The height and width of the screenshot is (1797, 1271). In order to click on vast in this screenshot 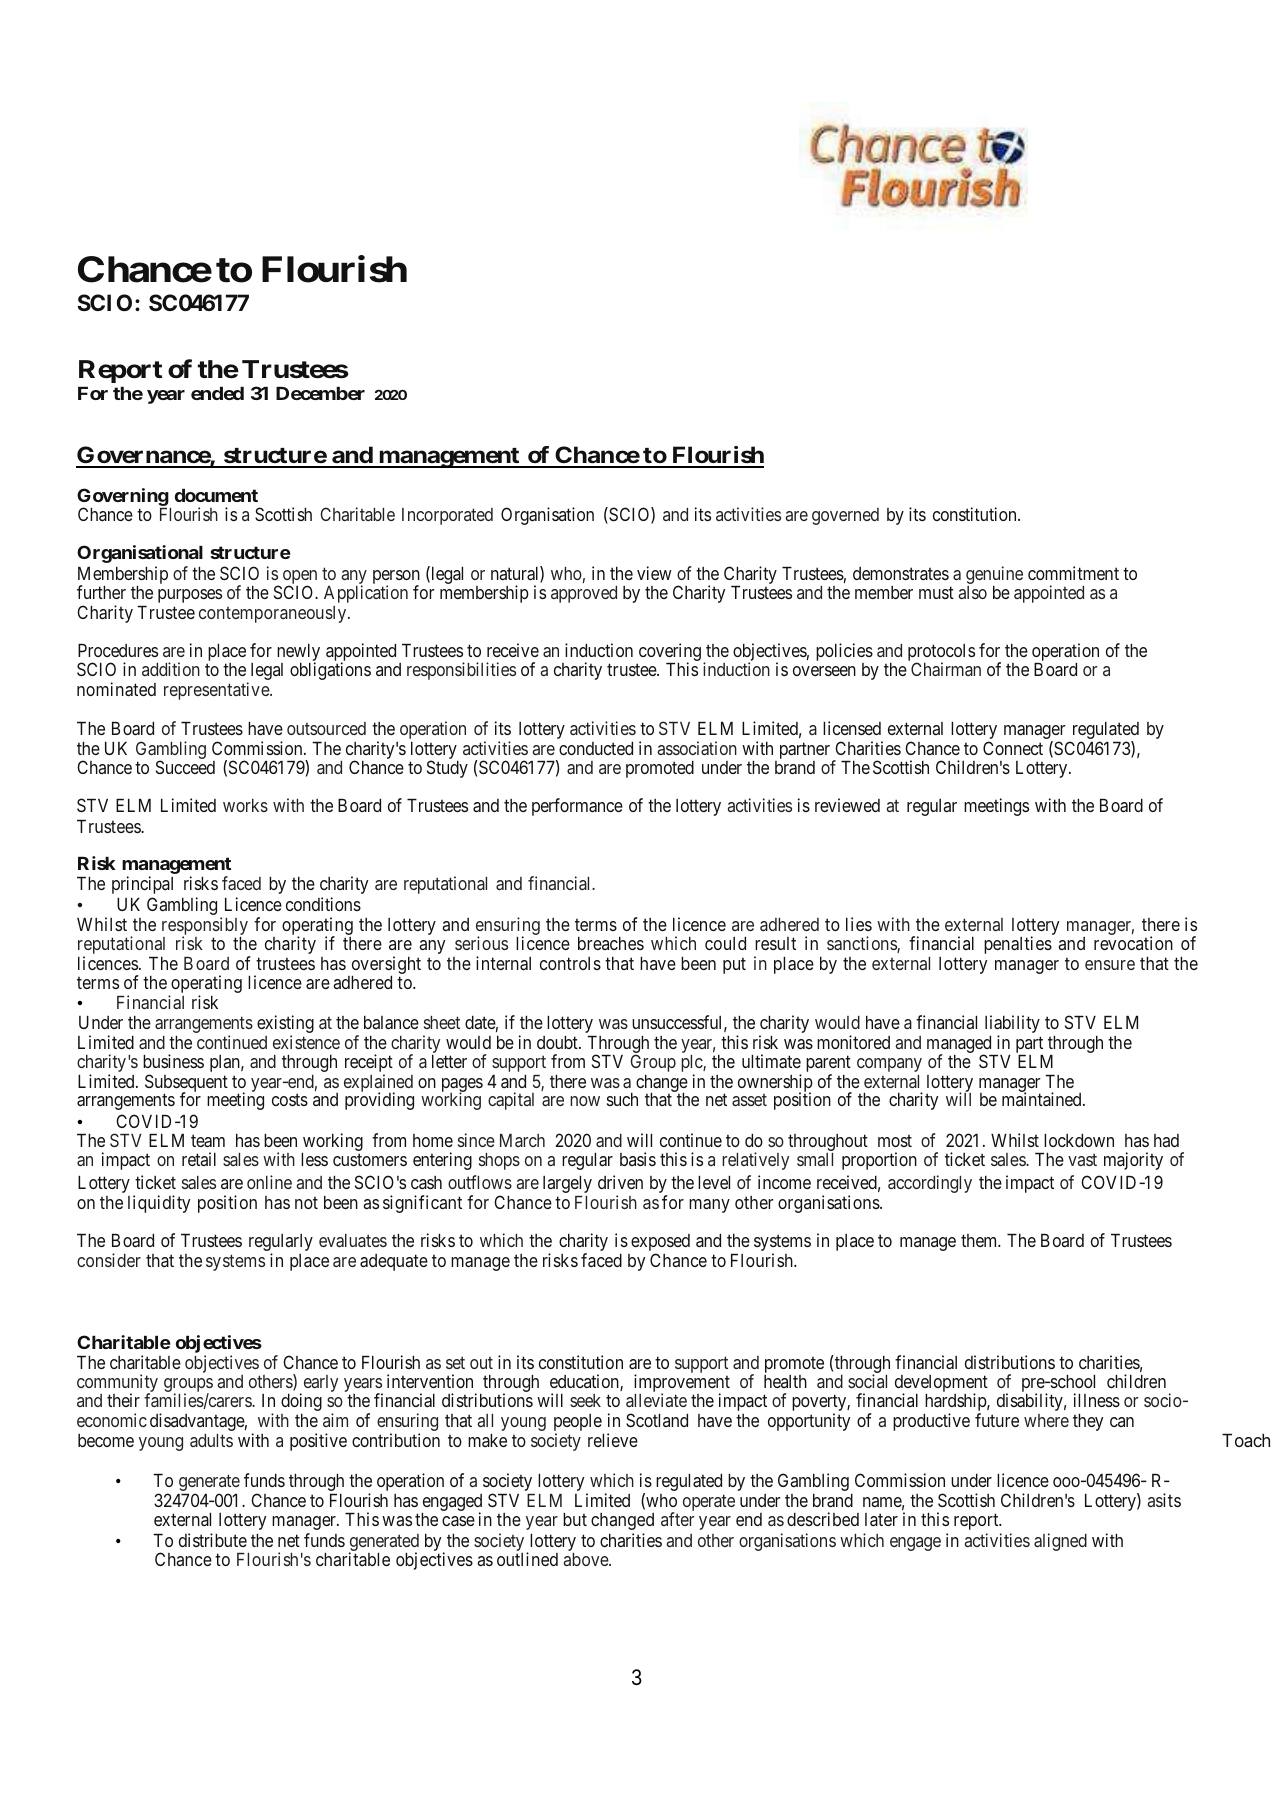, I will do `click(1082, 1160)`.
